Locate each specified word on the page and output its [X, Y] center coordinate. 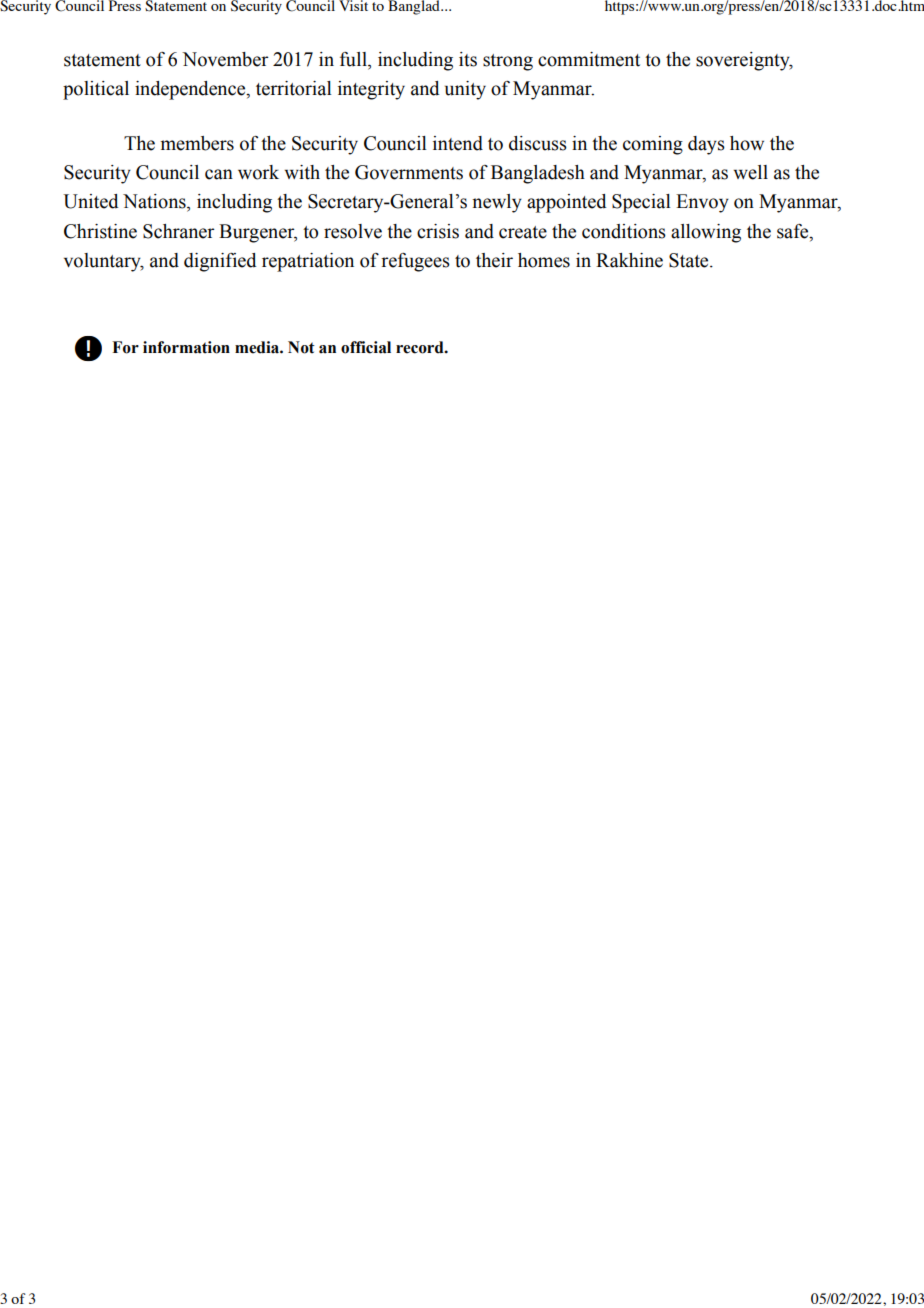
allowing [706, 233]
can [219, 174]
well [751, 172]
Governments [409, 172]
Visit [353, 5]
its [468, 59]
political [96, 90]
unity [465, 90]
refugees [415, 262]
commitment [589, 59]
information [186, 347]
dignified [220, 262]
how [747, 143]
